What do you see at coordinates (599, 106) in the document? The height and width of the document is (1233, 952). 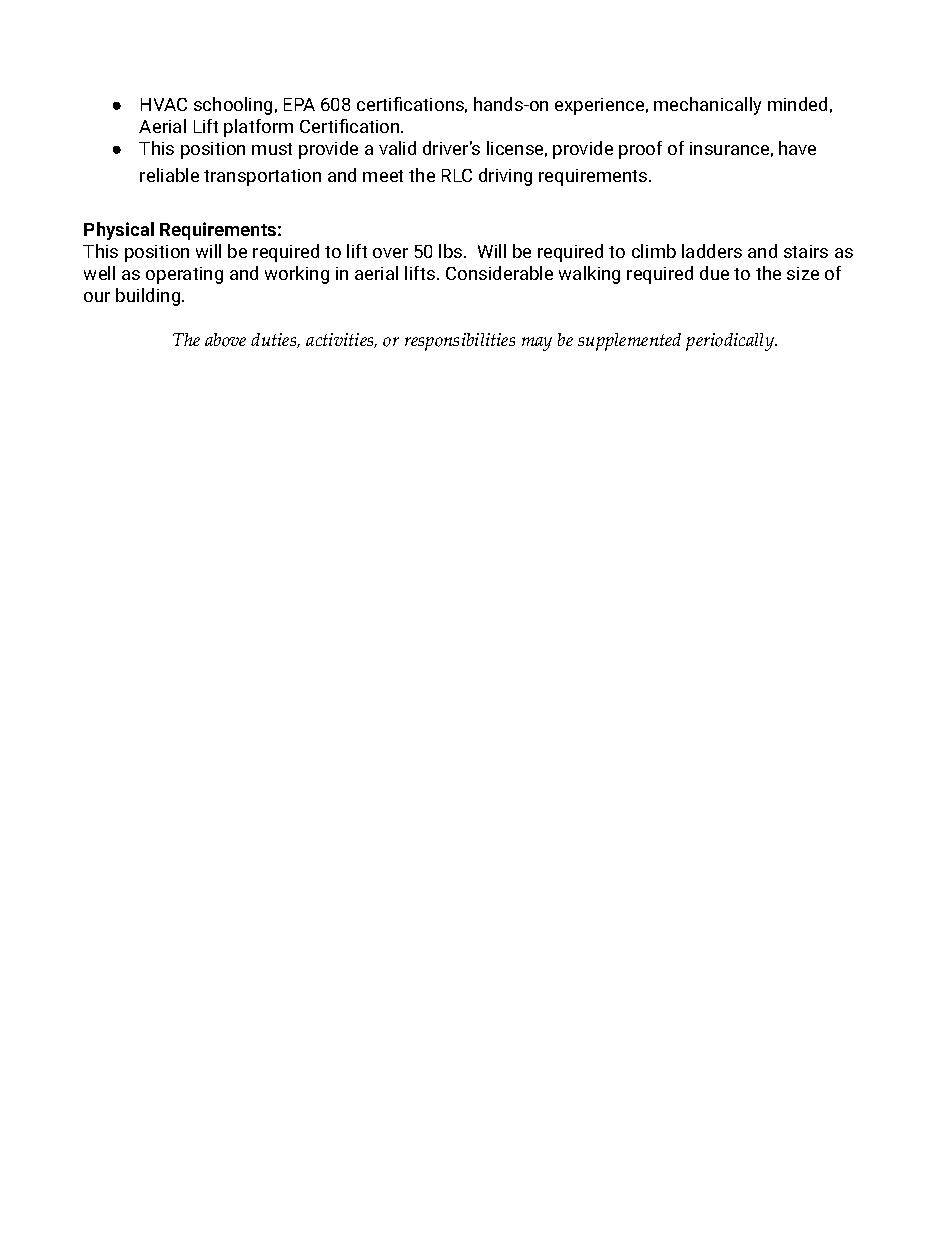 I see `experience` at bounding box center [599, 106].
